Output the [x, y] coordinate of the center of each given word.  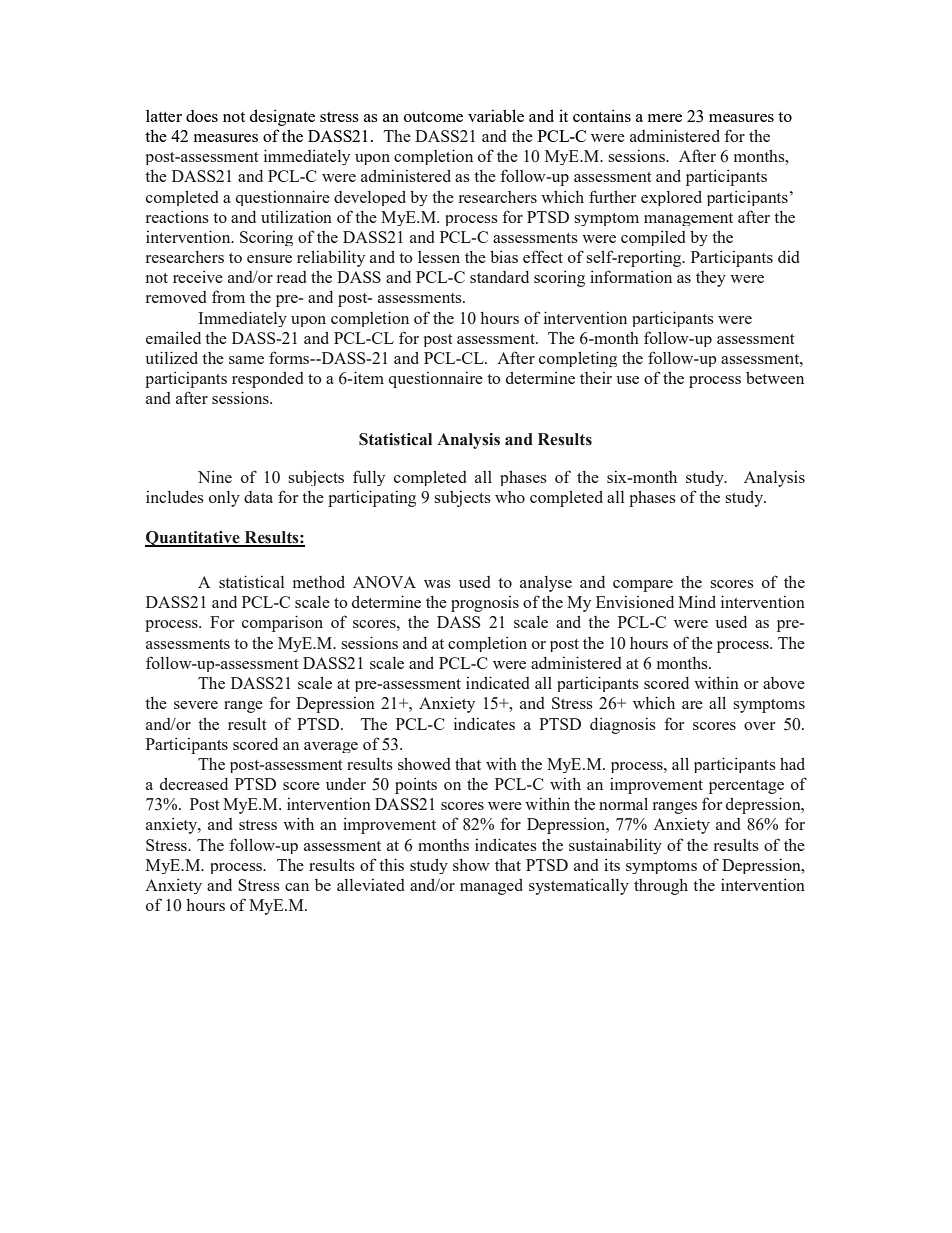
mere [665, 118]
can [297, 887]
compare [643, 586]
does [202, 116]
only [224, 499]
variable [496, 115]
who [510, 497]
